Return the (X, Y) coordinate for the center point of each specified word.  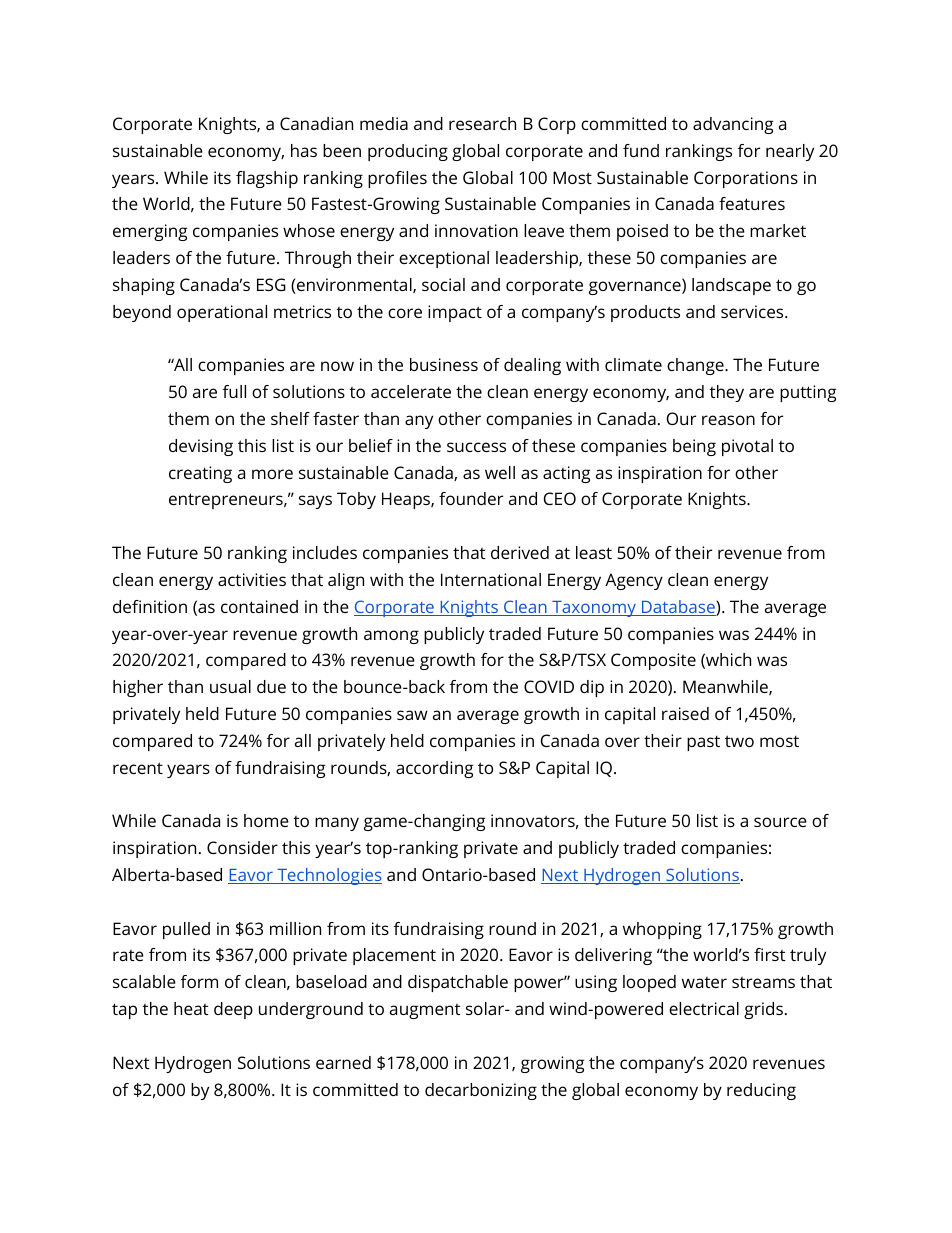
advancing (733, 125)
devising (201, 447)
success (476, 447)
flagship (267, 179)
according (434, 769)
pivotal (747, 447)
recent (138, 768)
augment (425, 1011)
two (739, 741)
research (482, 123)
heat (191, 1008)
